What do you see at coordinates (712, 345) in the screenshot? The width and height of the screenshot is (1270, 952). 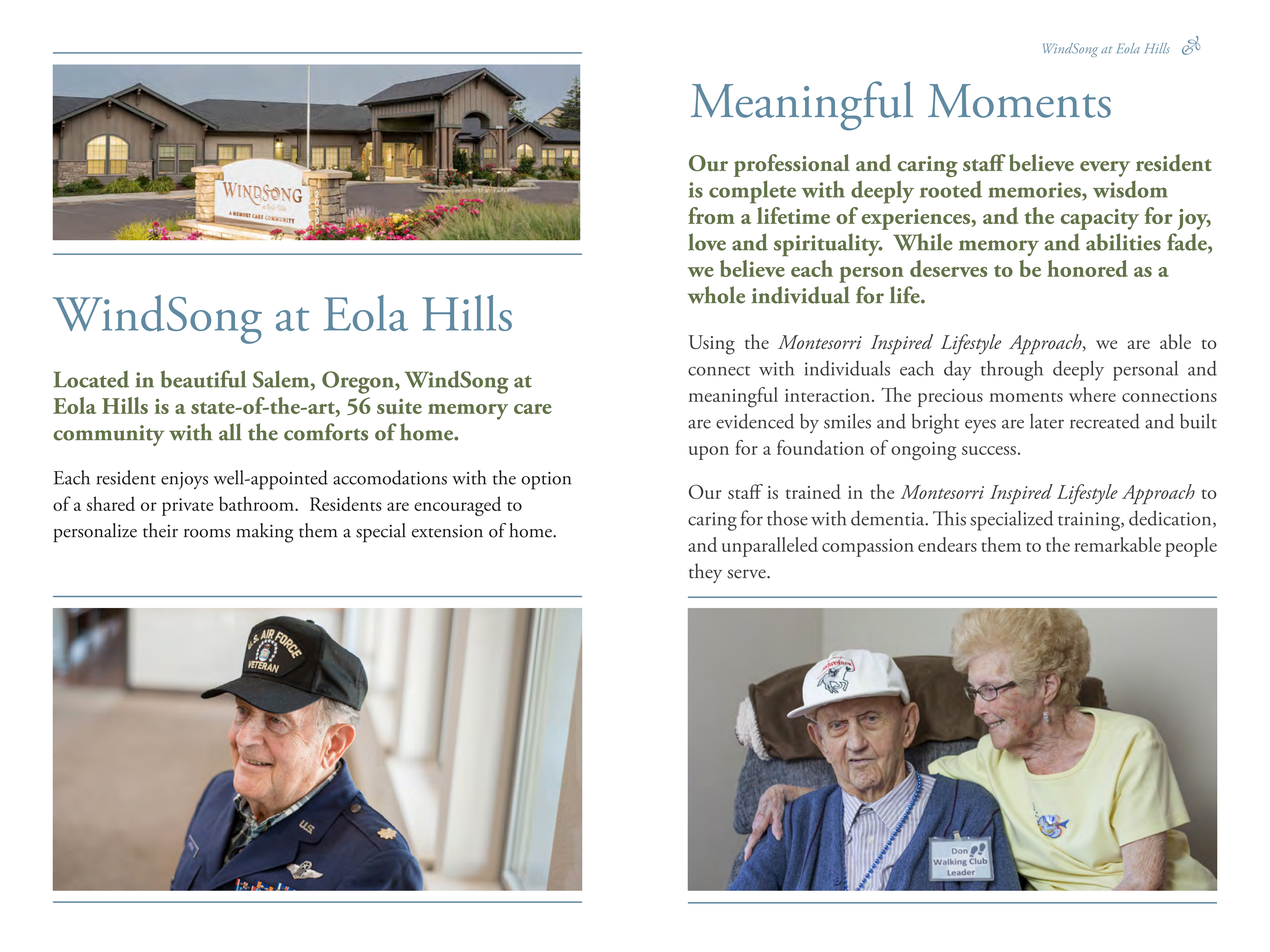 I see `Using` at bounding box center [712, 345].
